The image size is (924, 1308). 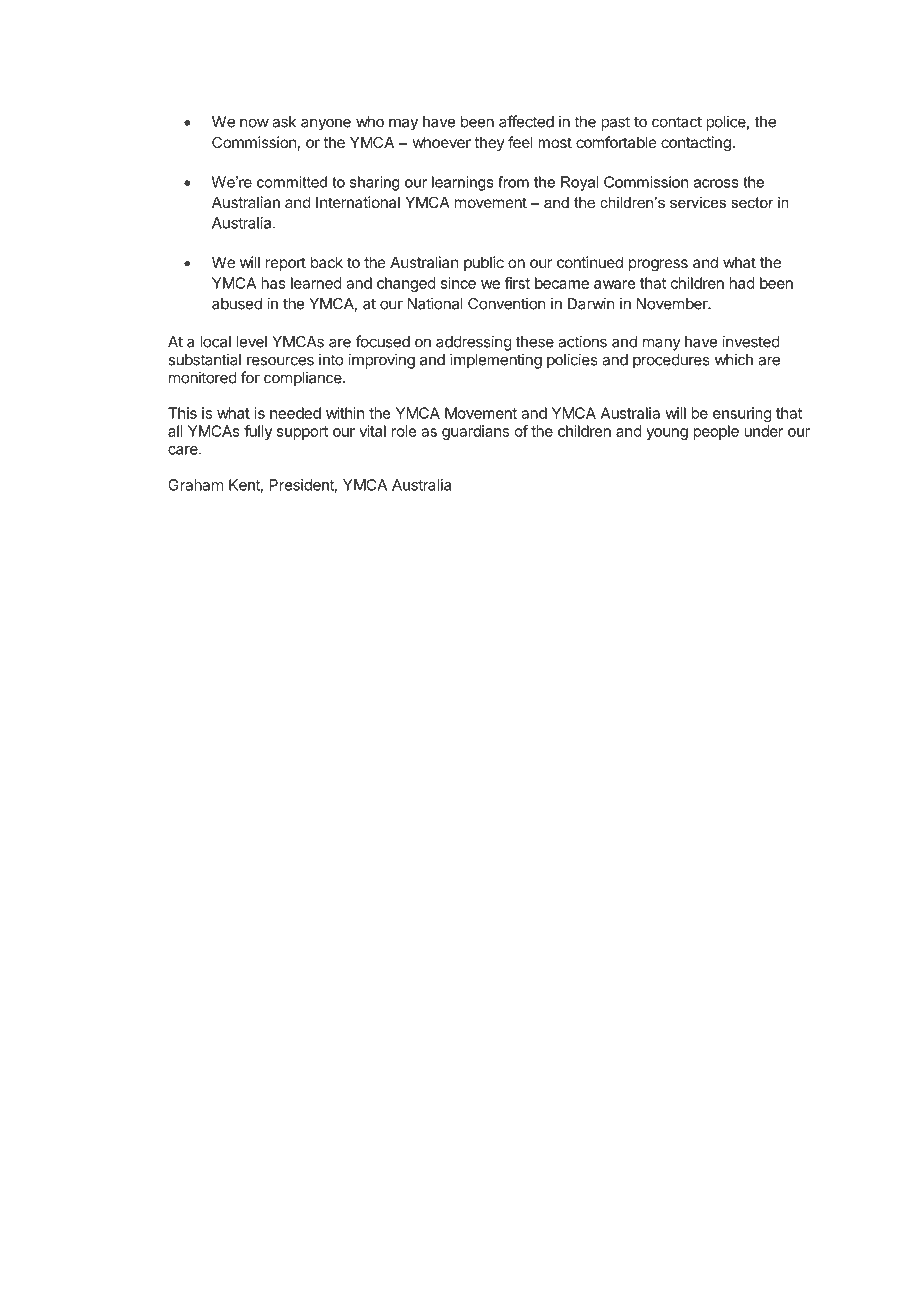 I want to click on monitored, so click(x=203, y=377).
